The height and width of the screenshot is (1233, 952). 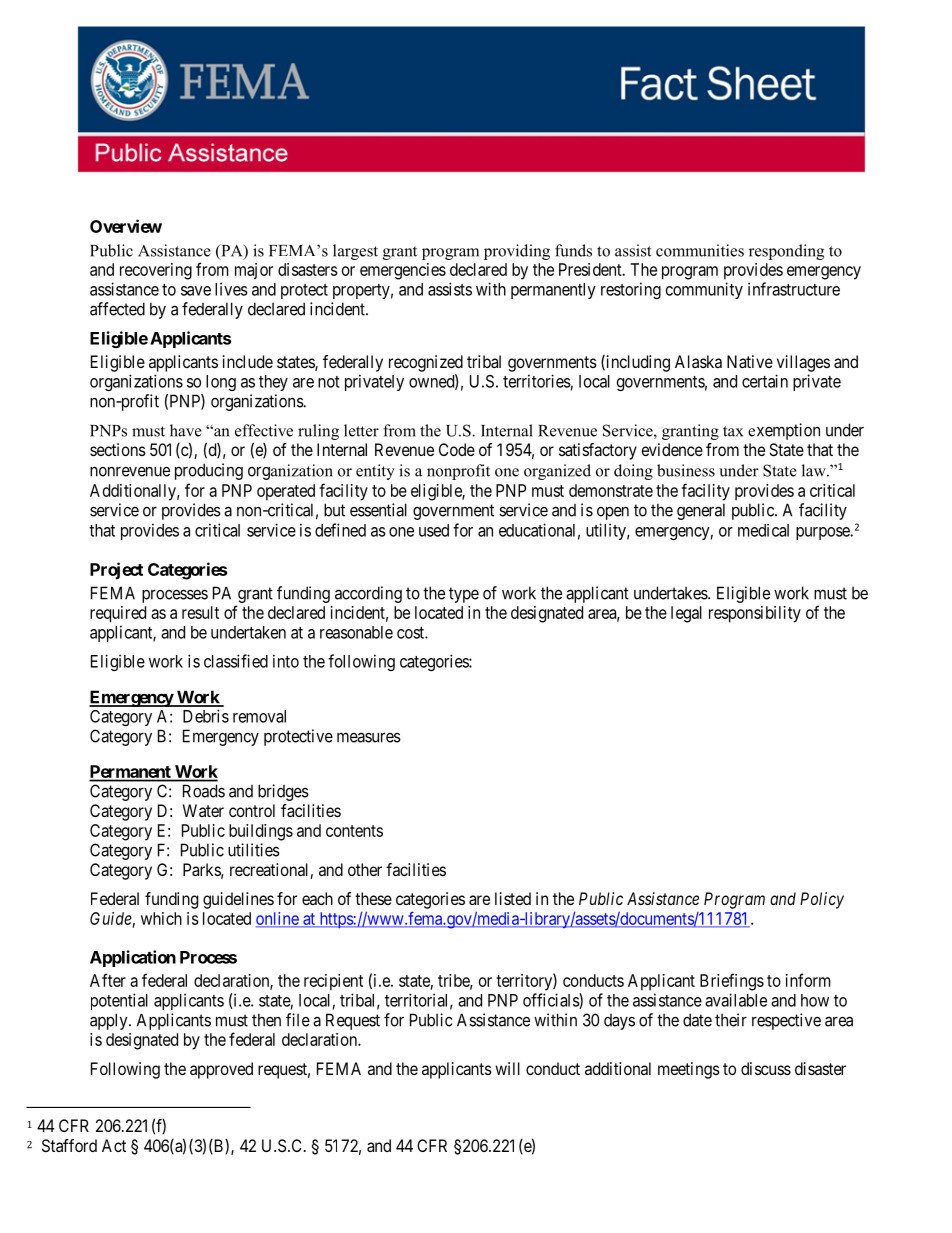 I want to click on measures, so click(x=369, y=737).
